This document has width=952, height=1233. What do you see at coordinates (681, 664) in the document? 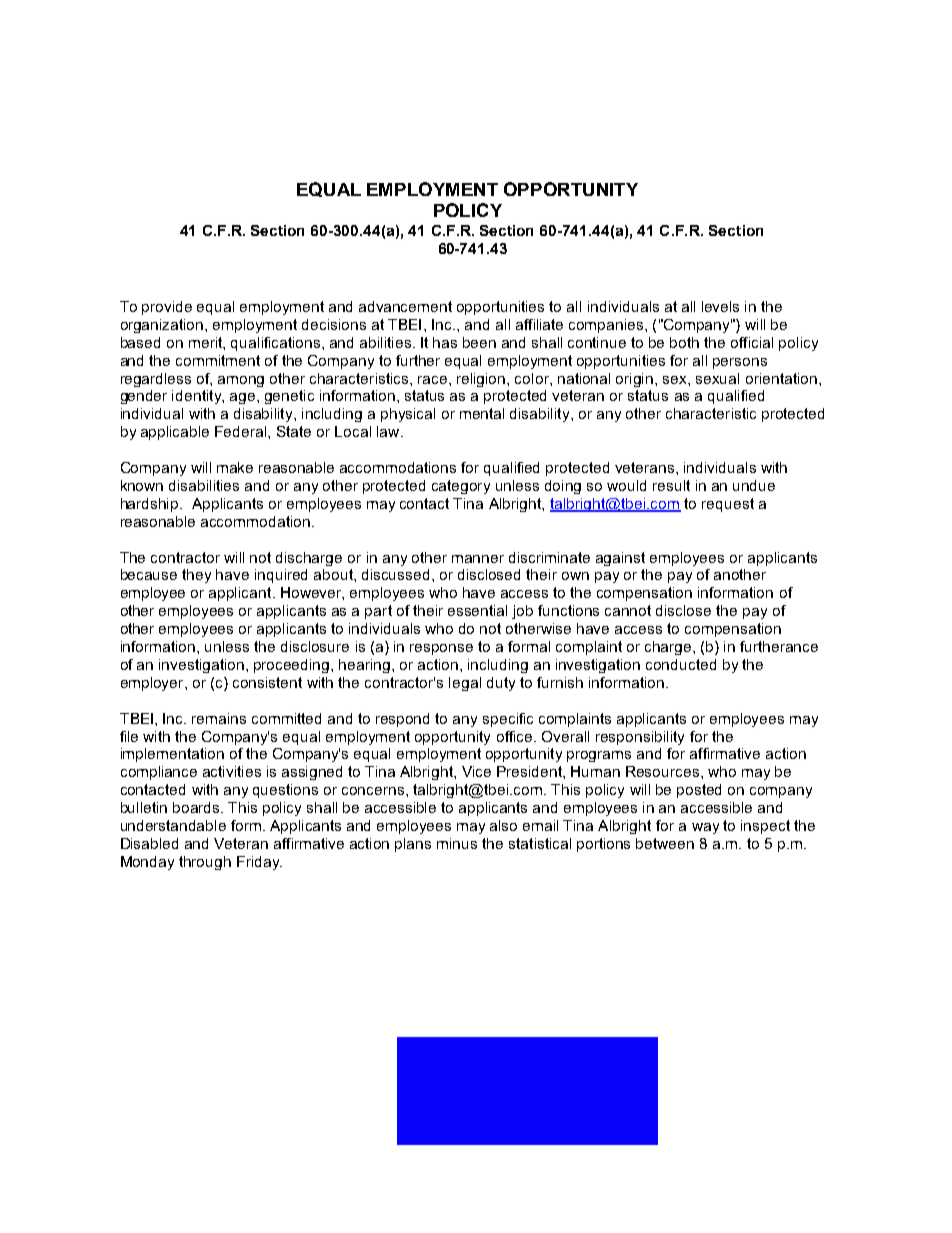
I see `conducted` at bounding box center [681, 664].
